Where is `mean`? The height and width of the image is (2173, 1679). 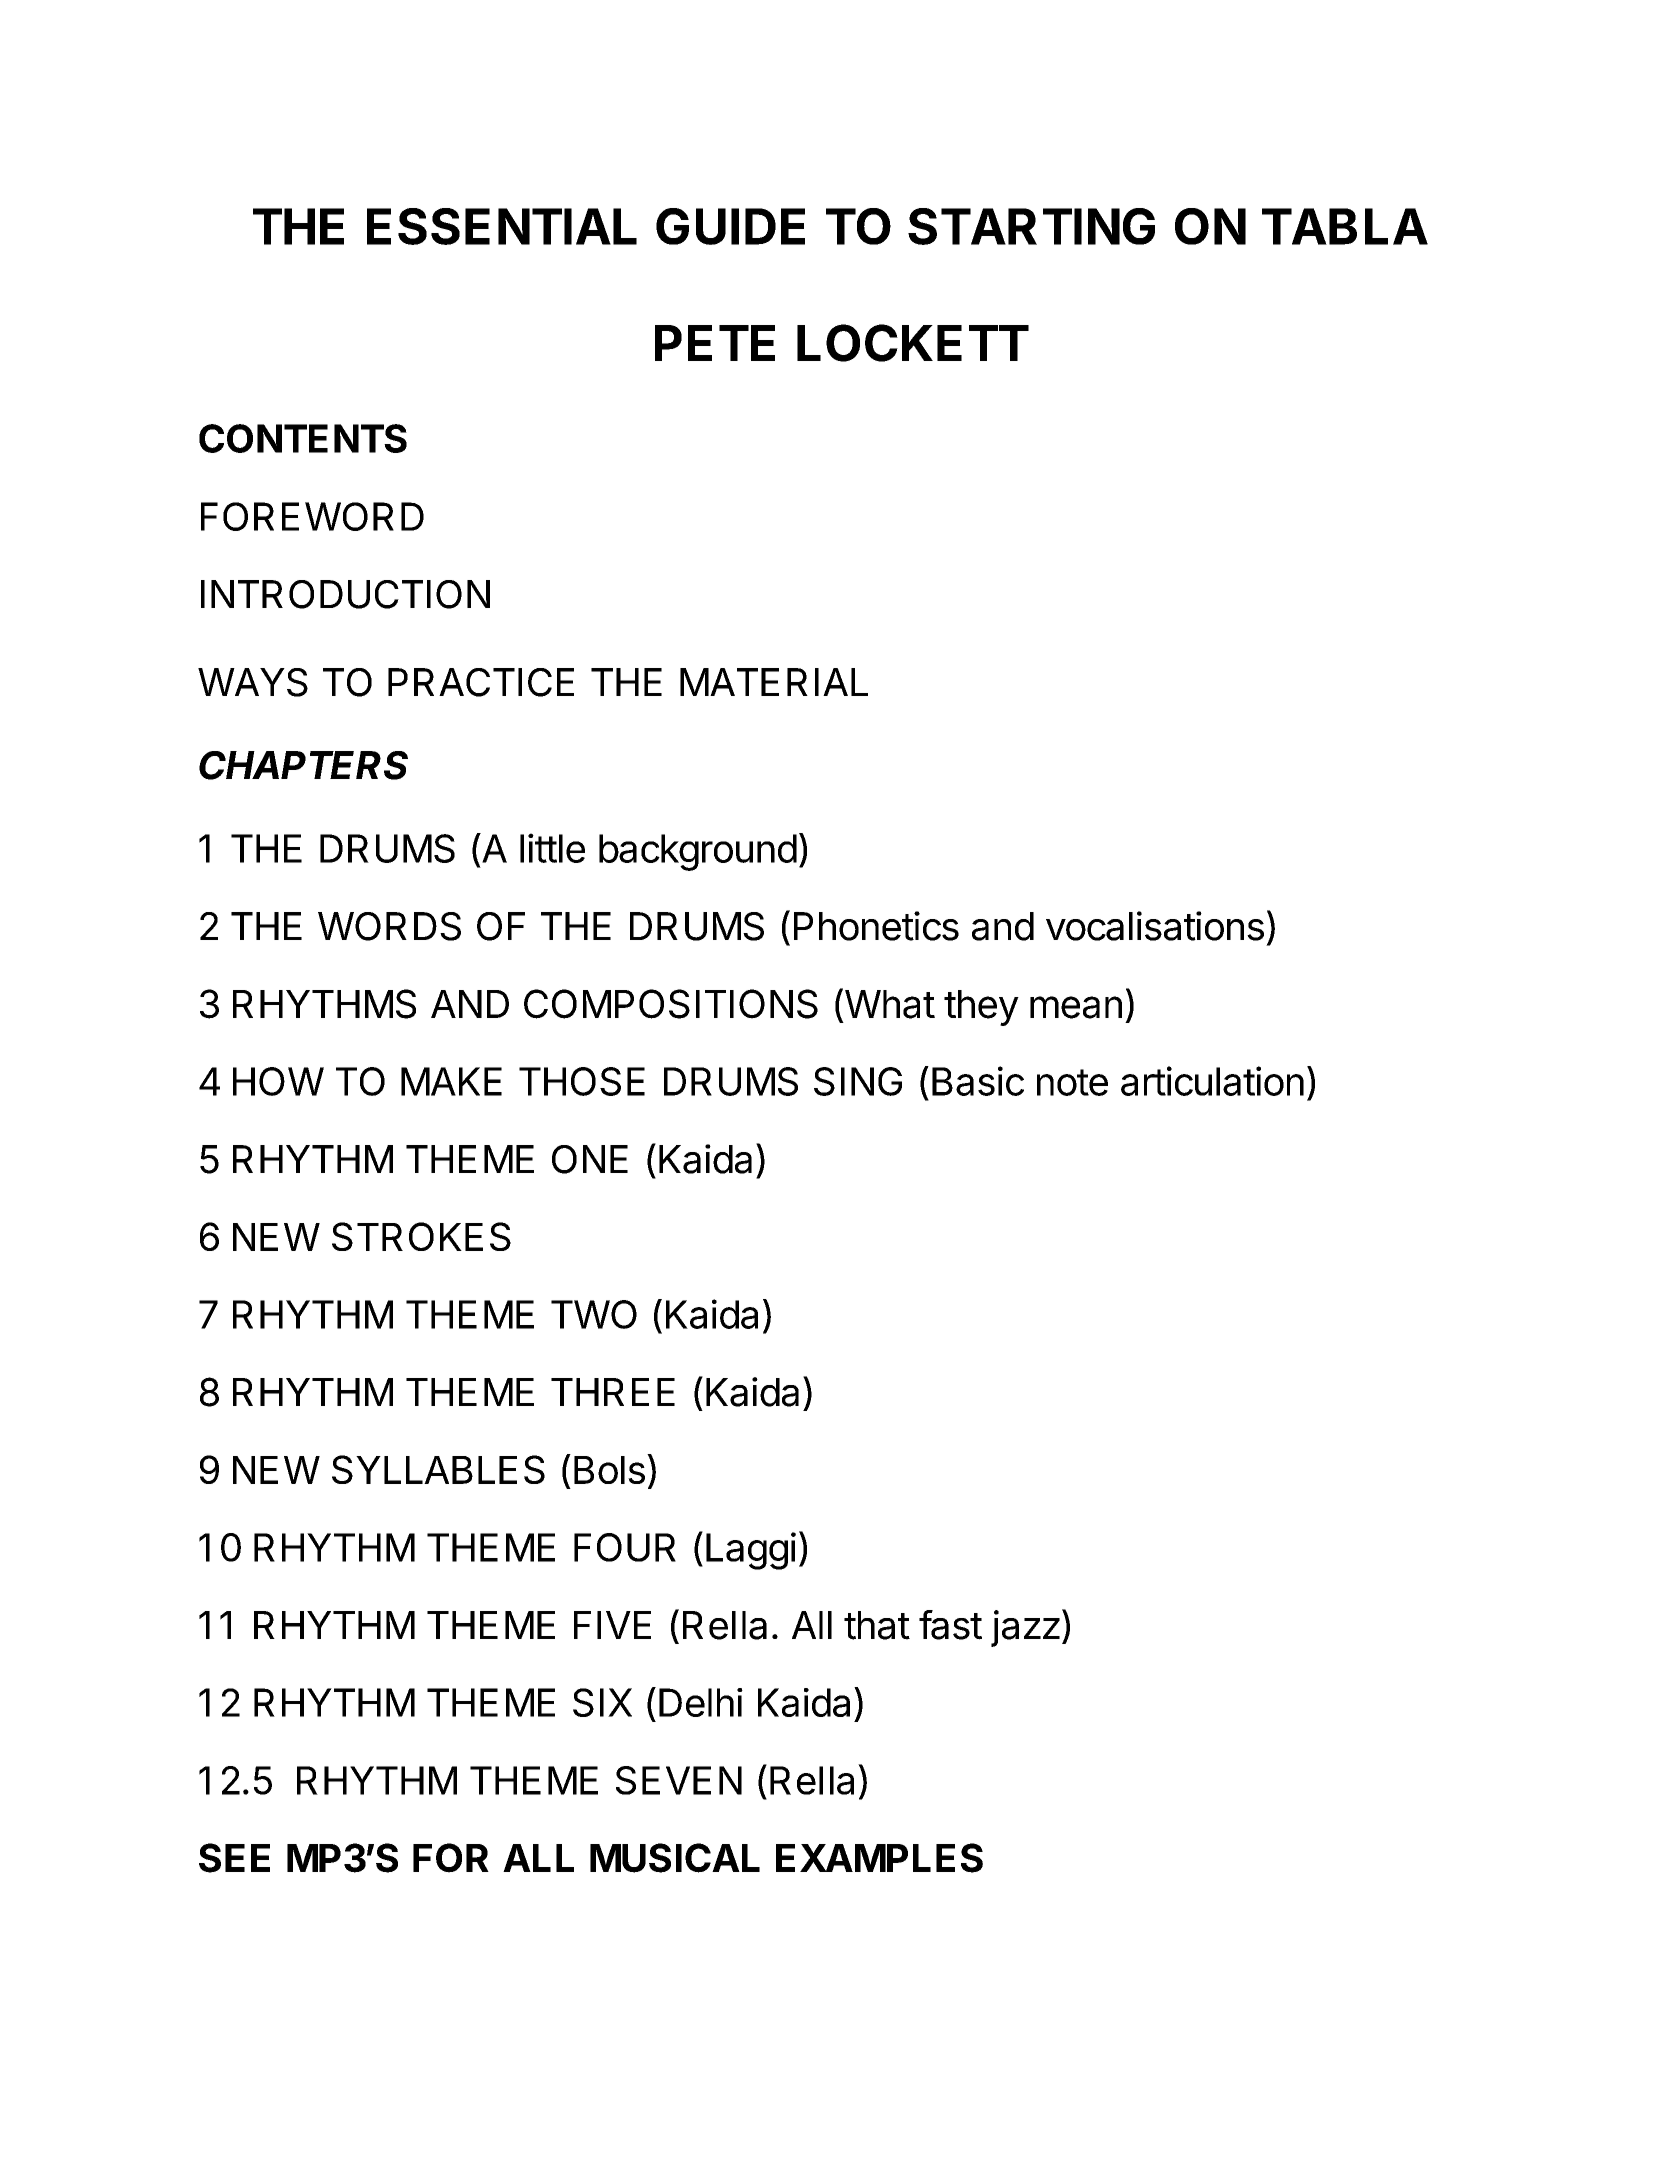 mean is located at coordinates (1076, 1007).
